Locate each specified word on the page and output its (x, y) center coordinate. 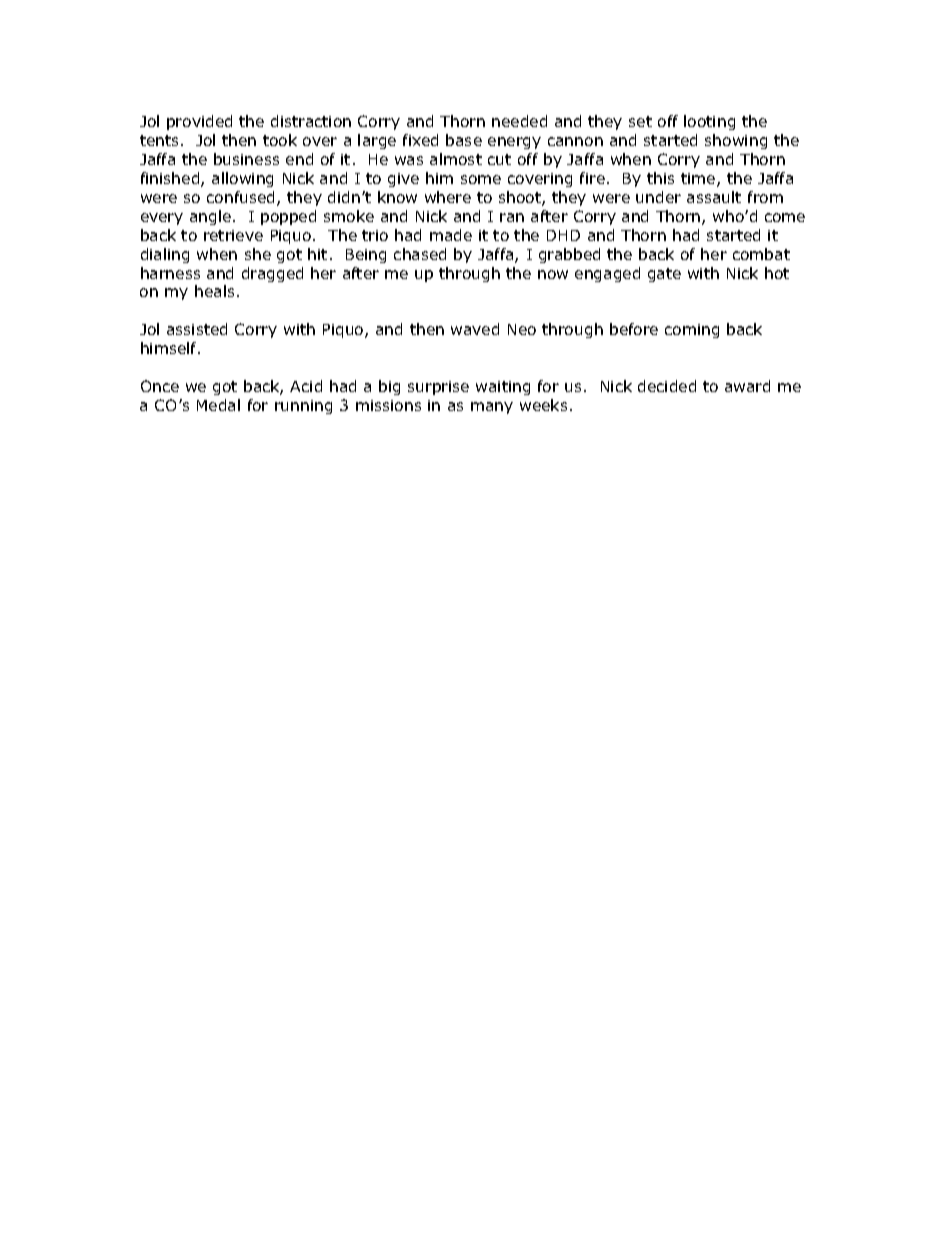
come (785, 217)
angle (210, 217)
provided (199, 122)
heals (214, 291)
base (464, 140)
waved (475, 329)
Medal (218, 405)
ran (512, 217)
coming (692, 331)
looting (709, 122)
